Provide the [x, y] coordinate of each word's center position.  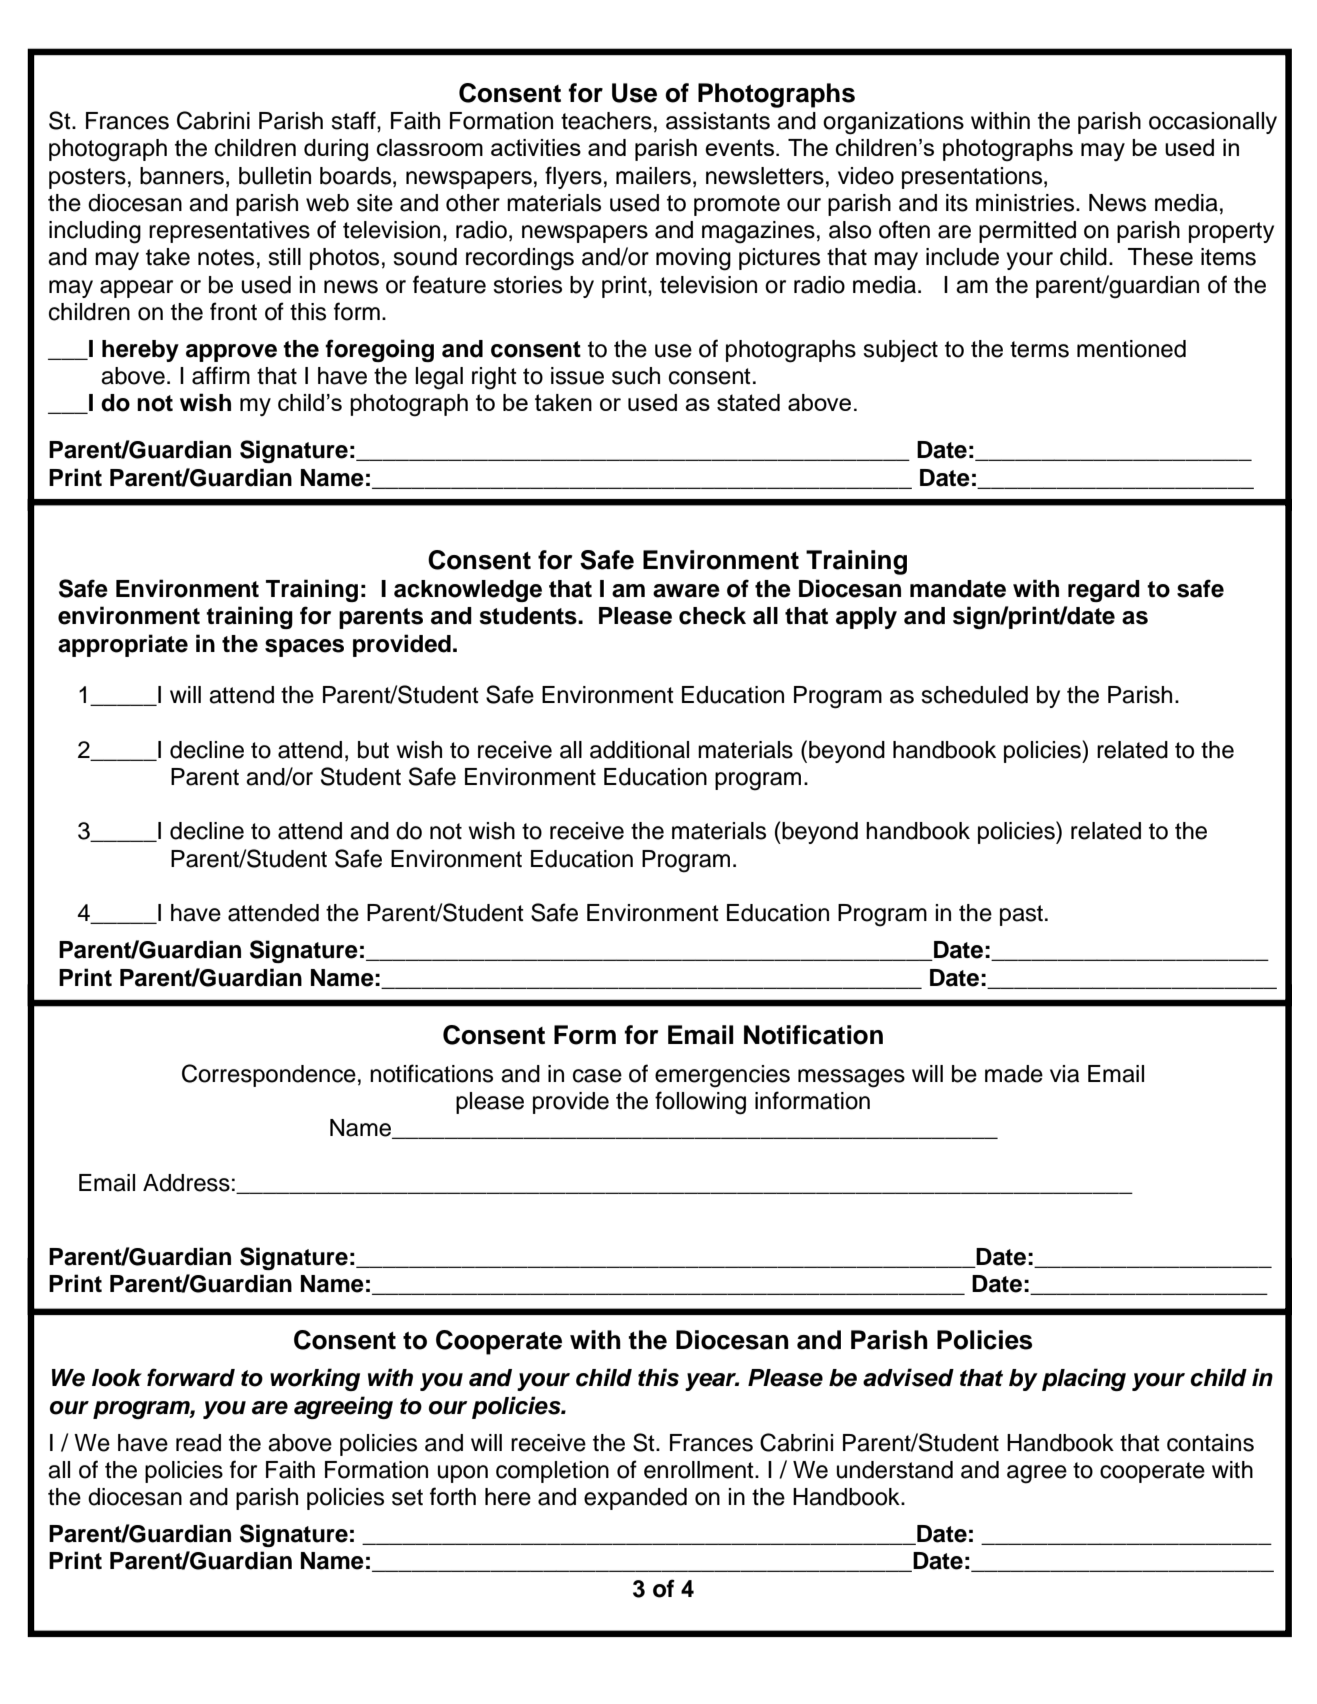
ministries [1026, 203]
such [636, 376]
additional [639, 750]
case [597, 1076]
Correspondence [269, 1075]
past [1021, 915]
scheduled [974, 695]
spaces [304, 648]
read [198, 1443]
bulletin [275, 176]
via [1064, 1074]
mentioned [1131, 349]
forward [191, 1377]
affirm [221, 375]
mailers [653, 176]
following [700, 1103]
